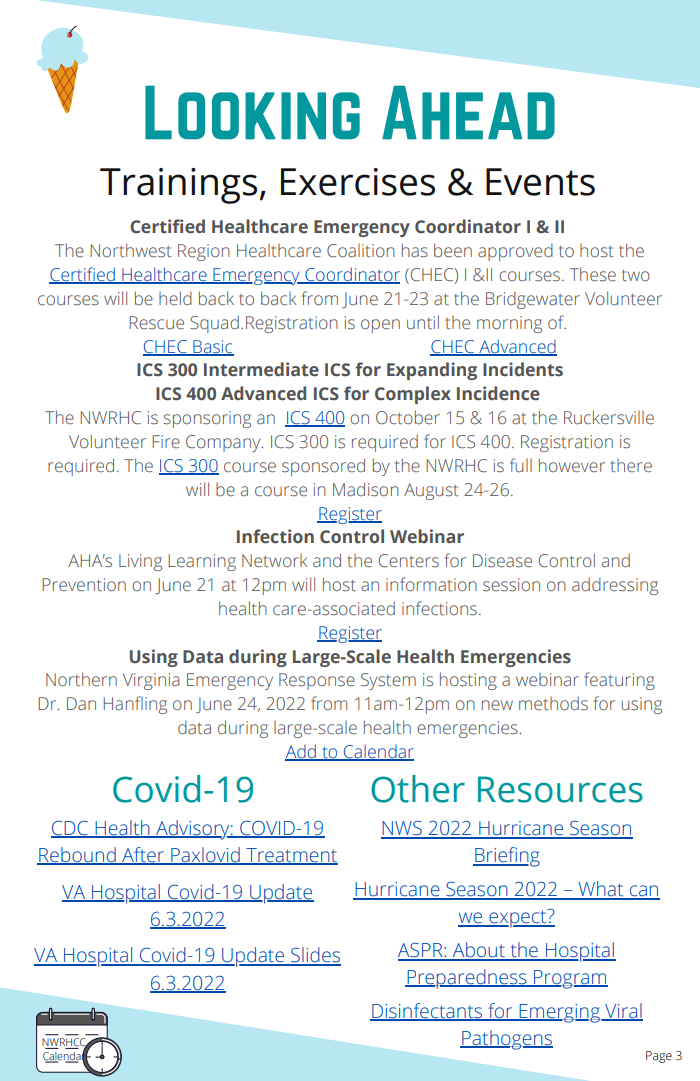 The width and height of the screenshot is (700, 1081). Describe the element at coordinates (402, 829) in the screenshot. I see `NWS` at that location.
